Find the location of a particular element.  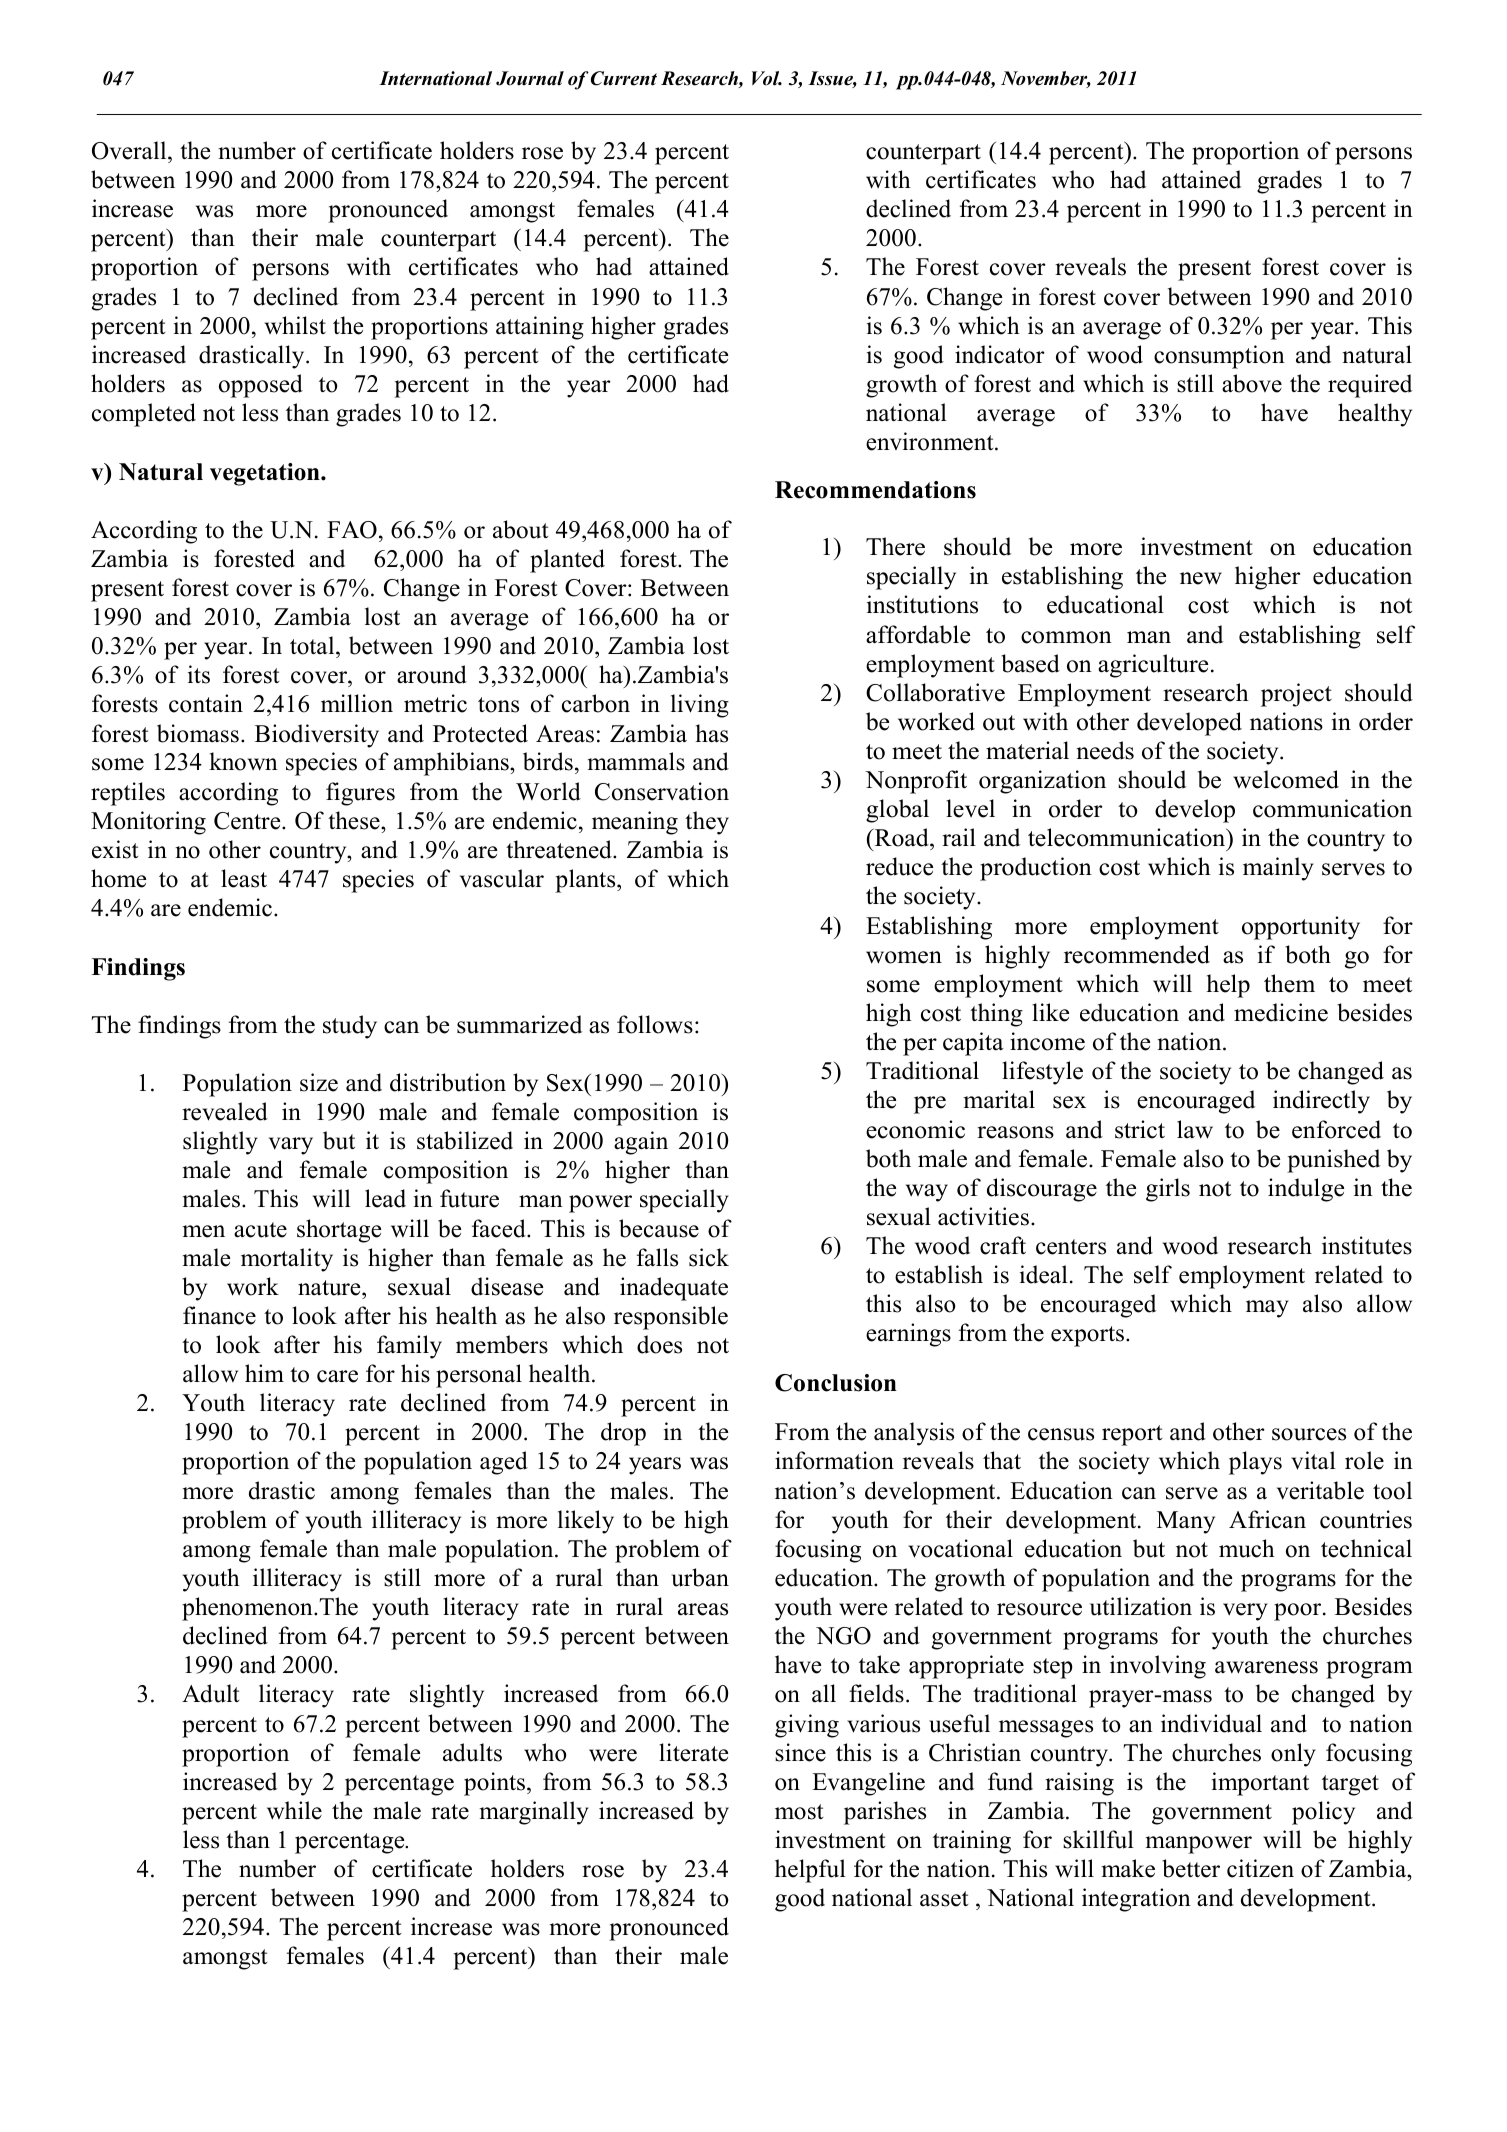

consumption is located at coordinates (1219, 357).
